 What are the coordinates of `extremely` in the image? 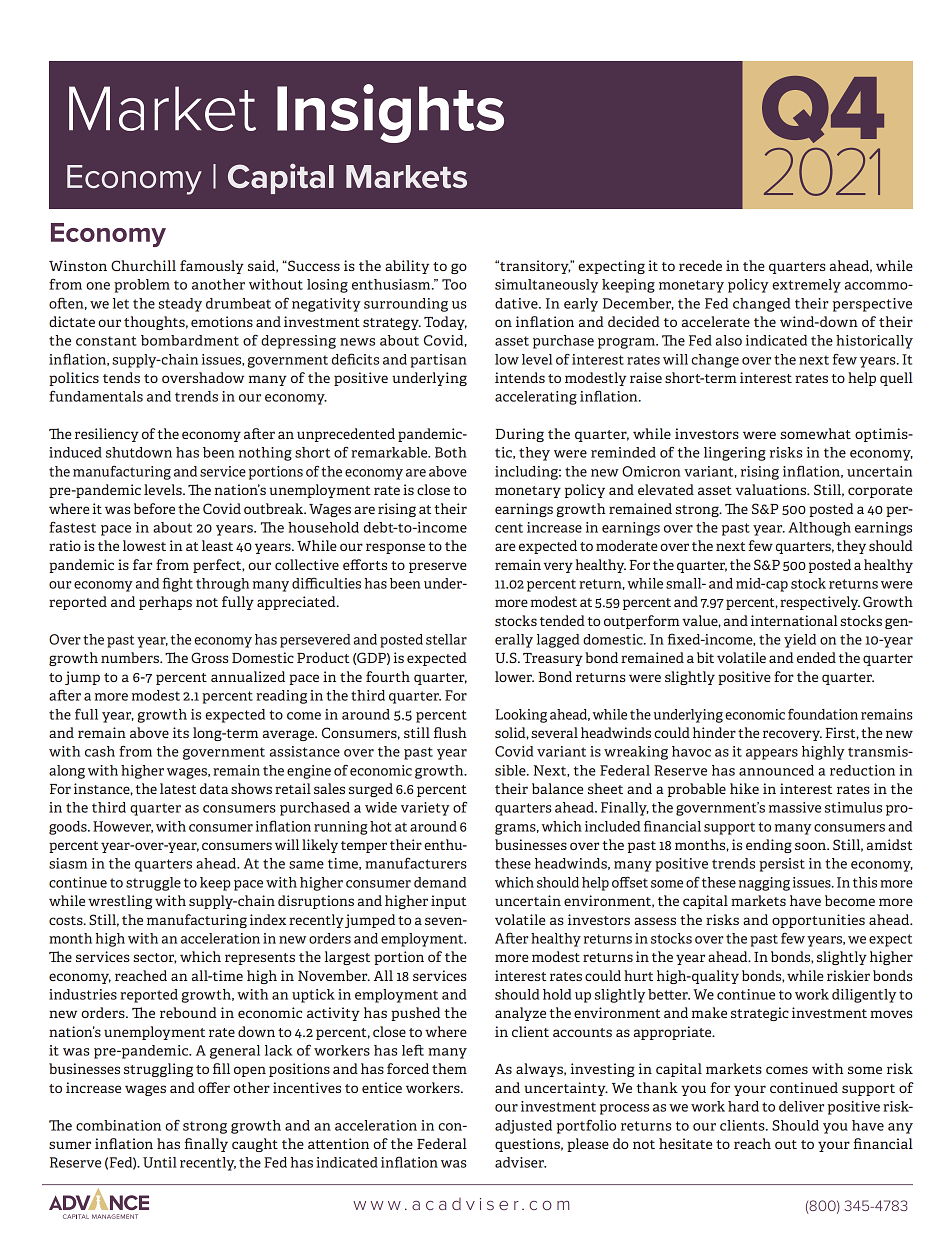 It's located at (806, 286).
